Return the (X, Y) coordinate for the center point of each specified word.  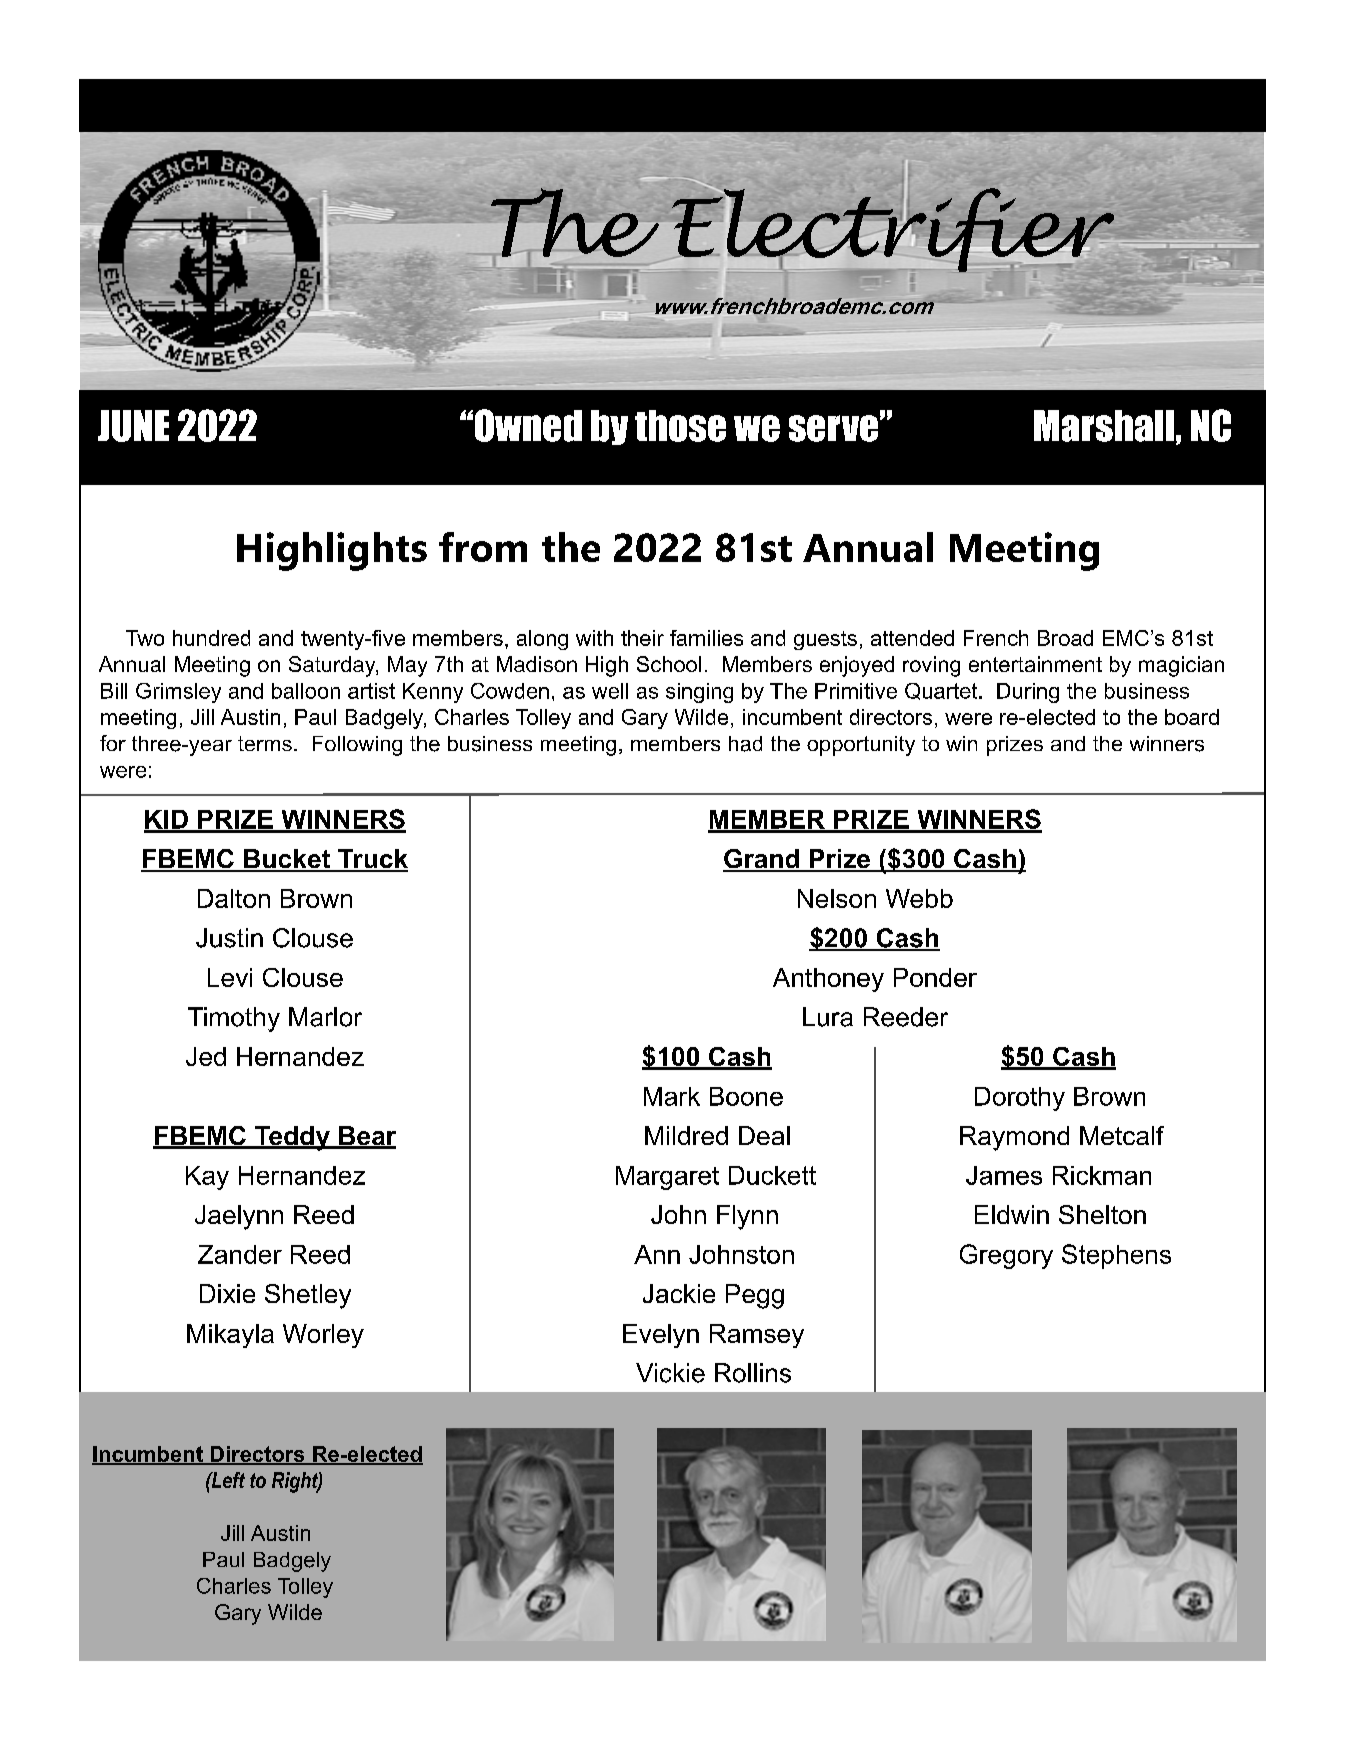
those (680, 426)
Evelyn (661, 1336)
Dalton (234, 898)
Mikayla (230, 1336)
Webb (919, 898)
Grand (762, 860)
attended (912, 638)
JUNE (133, 426)
